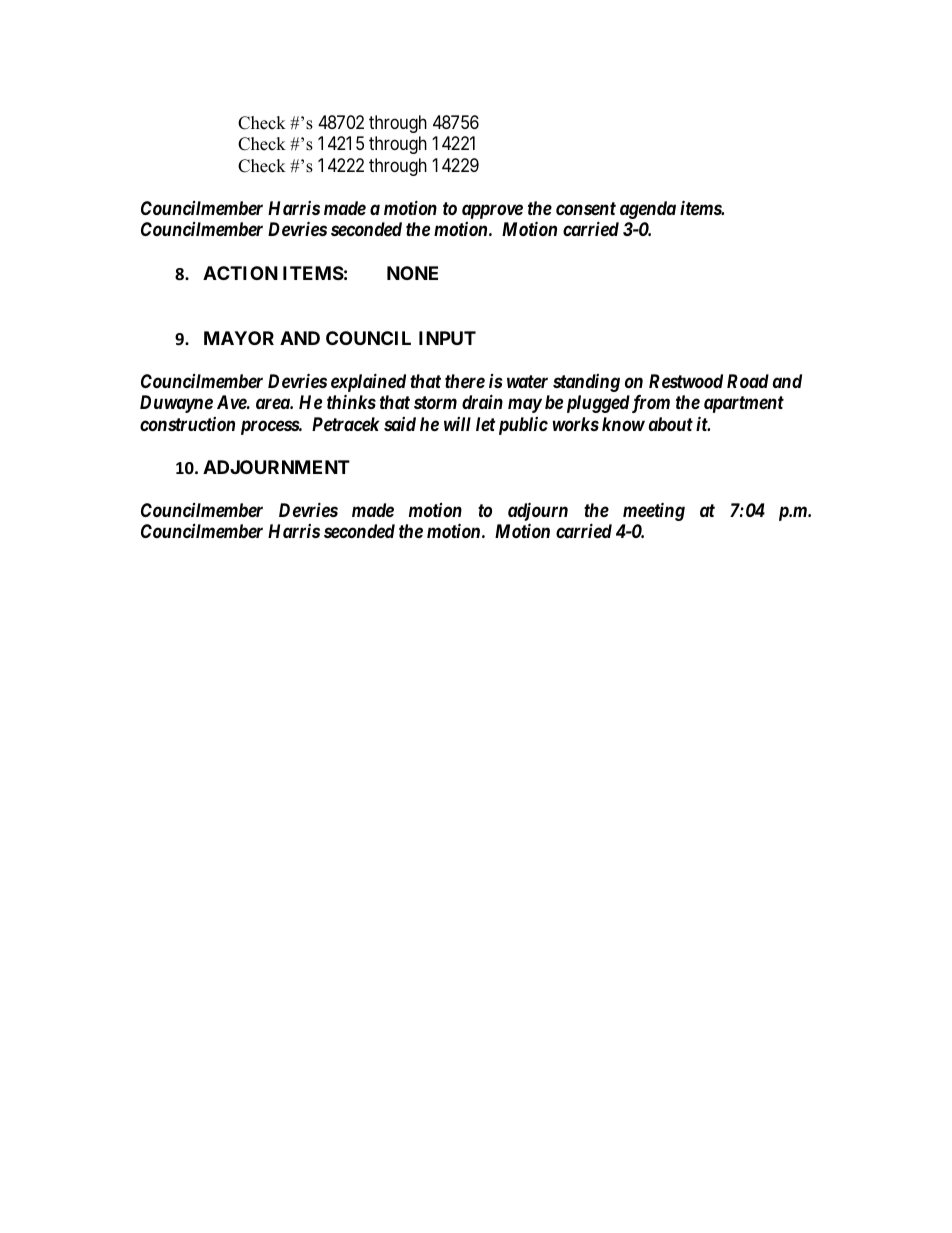 The width and height of the document is (952, 1233). What do you see at coordinates (649, 404) in the document?
I see `from` at bounding box center [649, 404].
